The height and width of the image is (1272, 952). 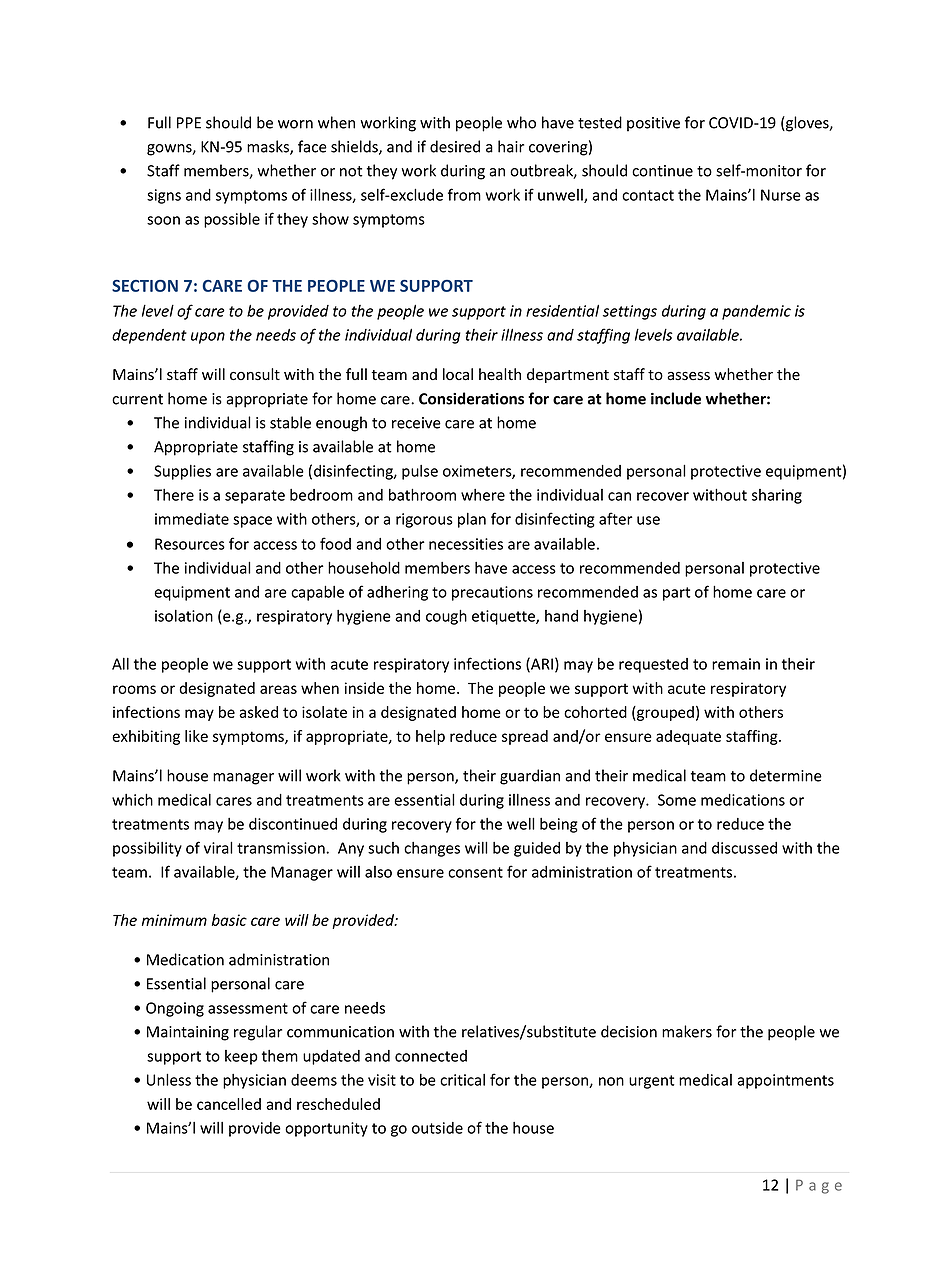 I want to click on viral, so click(x=218, y=847).
